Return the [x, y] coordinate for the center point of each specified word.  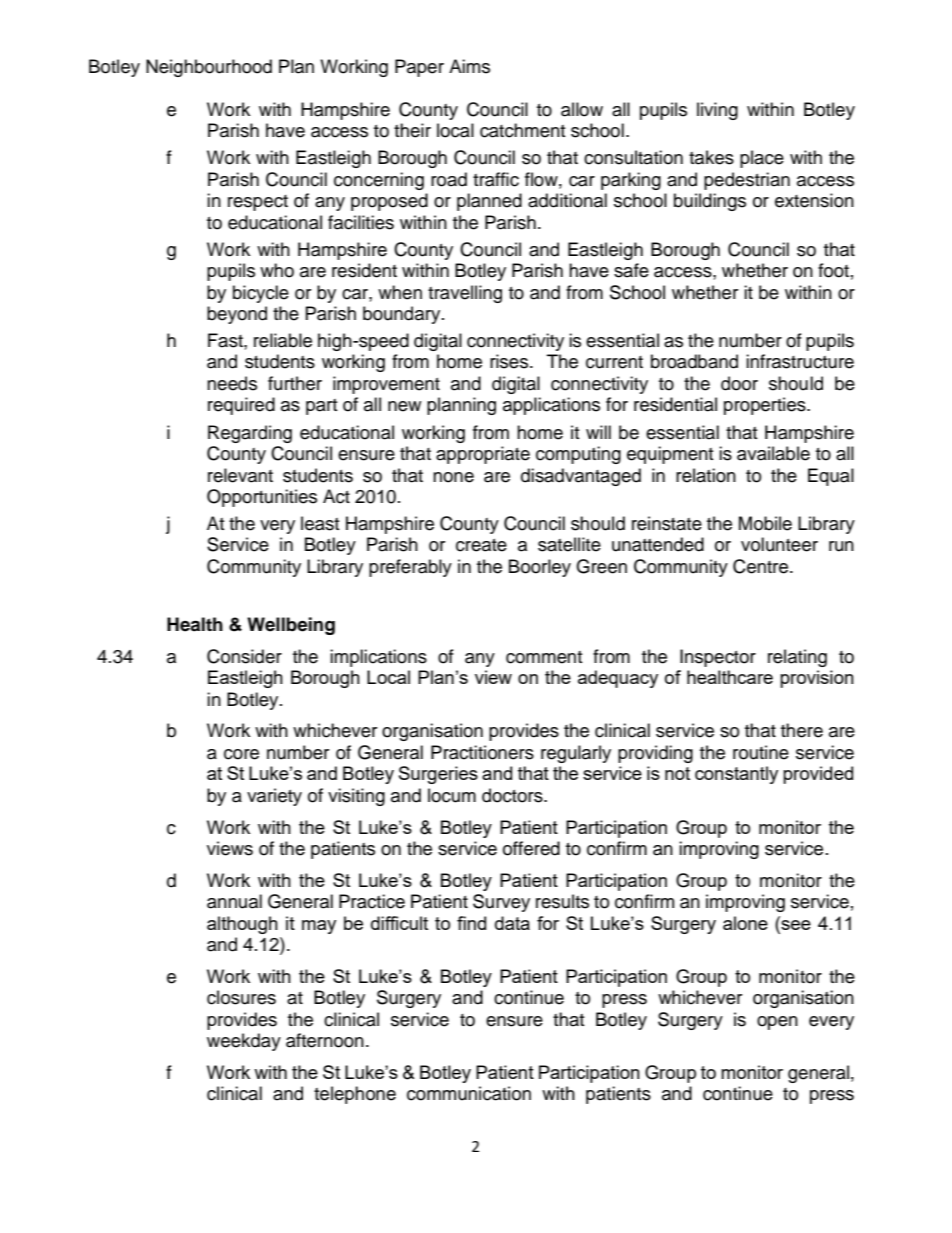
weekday [244, 1042]
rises [510, 361]
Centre [762, 566]
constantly [736, 775]
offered [531, 848]
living [717, 111]
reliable [283, 340]
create [481, 545]
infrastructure [800, 361]
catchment [522, 130]
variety [274, 797]
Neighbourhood [209, 68]
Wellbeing [291, 626]
